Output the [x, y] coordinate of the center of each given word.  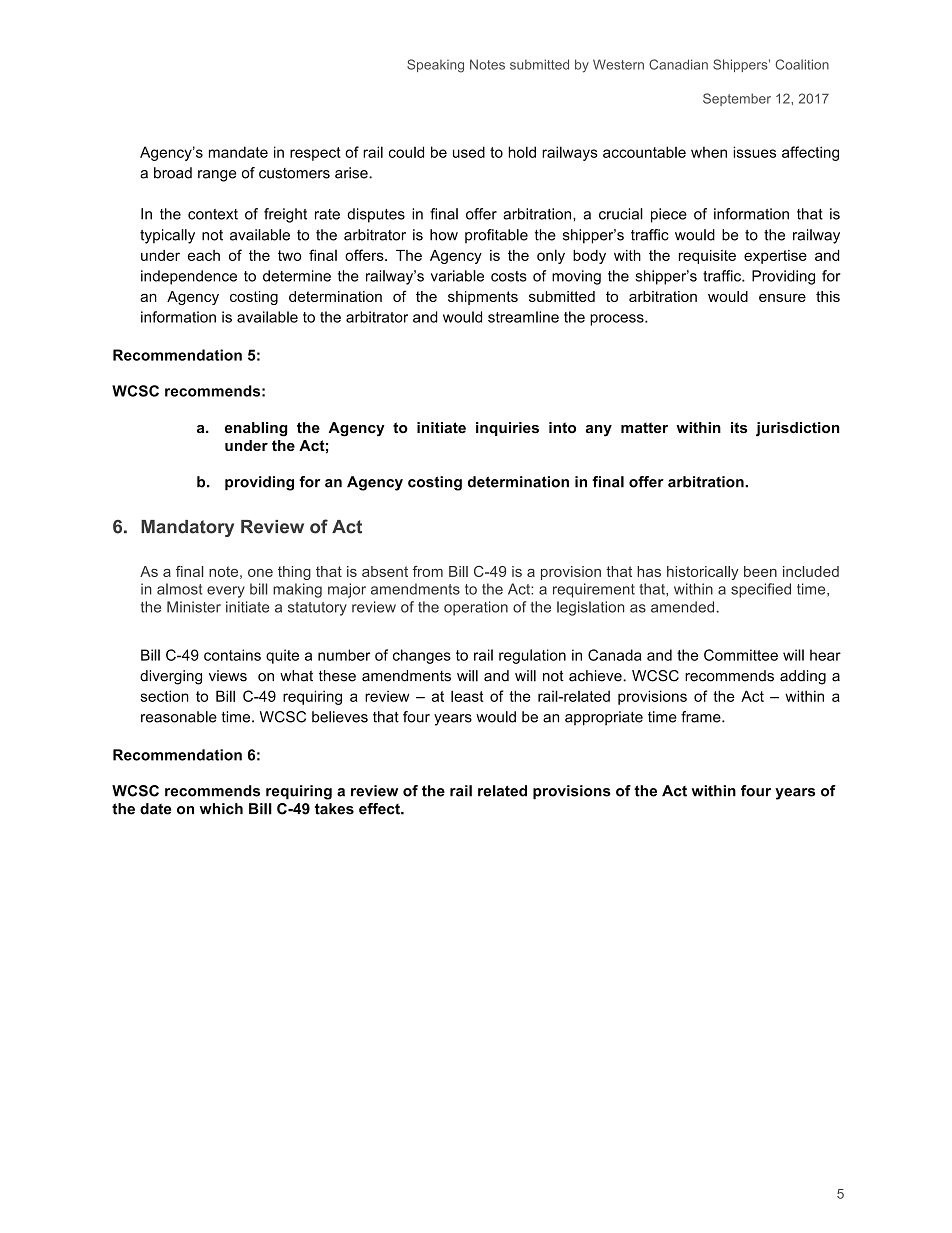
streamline [523, 317]
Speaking [435, 66]
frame [702, 717]
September [737, 99]
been [760, 571]
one [260, 573]
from [428, 571]
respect [315, 154]
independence [189, 277]
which [221, 809]
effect [380, 809]
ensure [782, 297]
